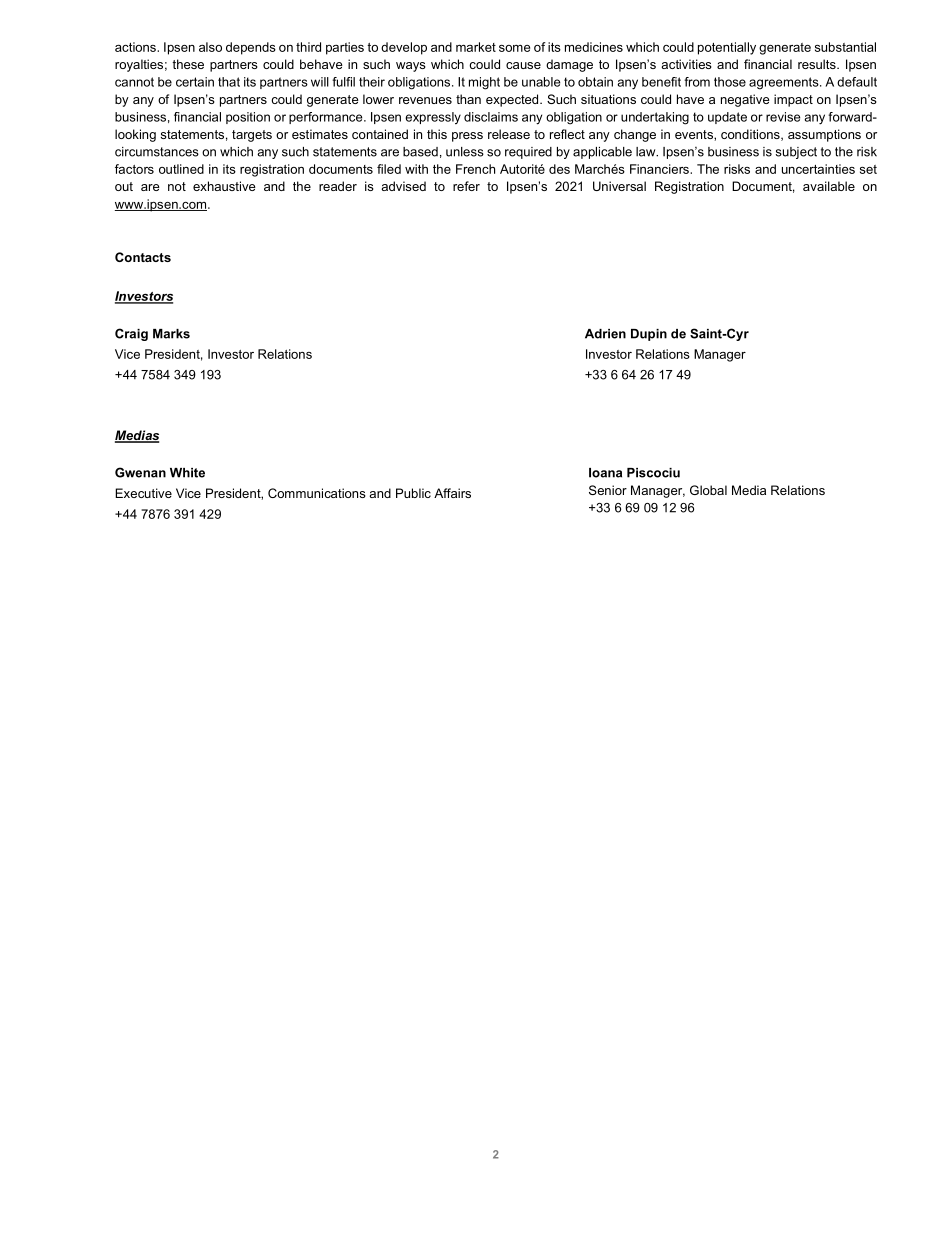  I want to click on White, so click(187, 473).
